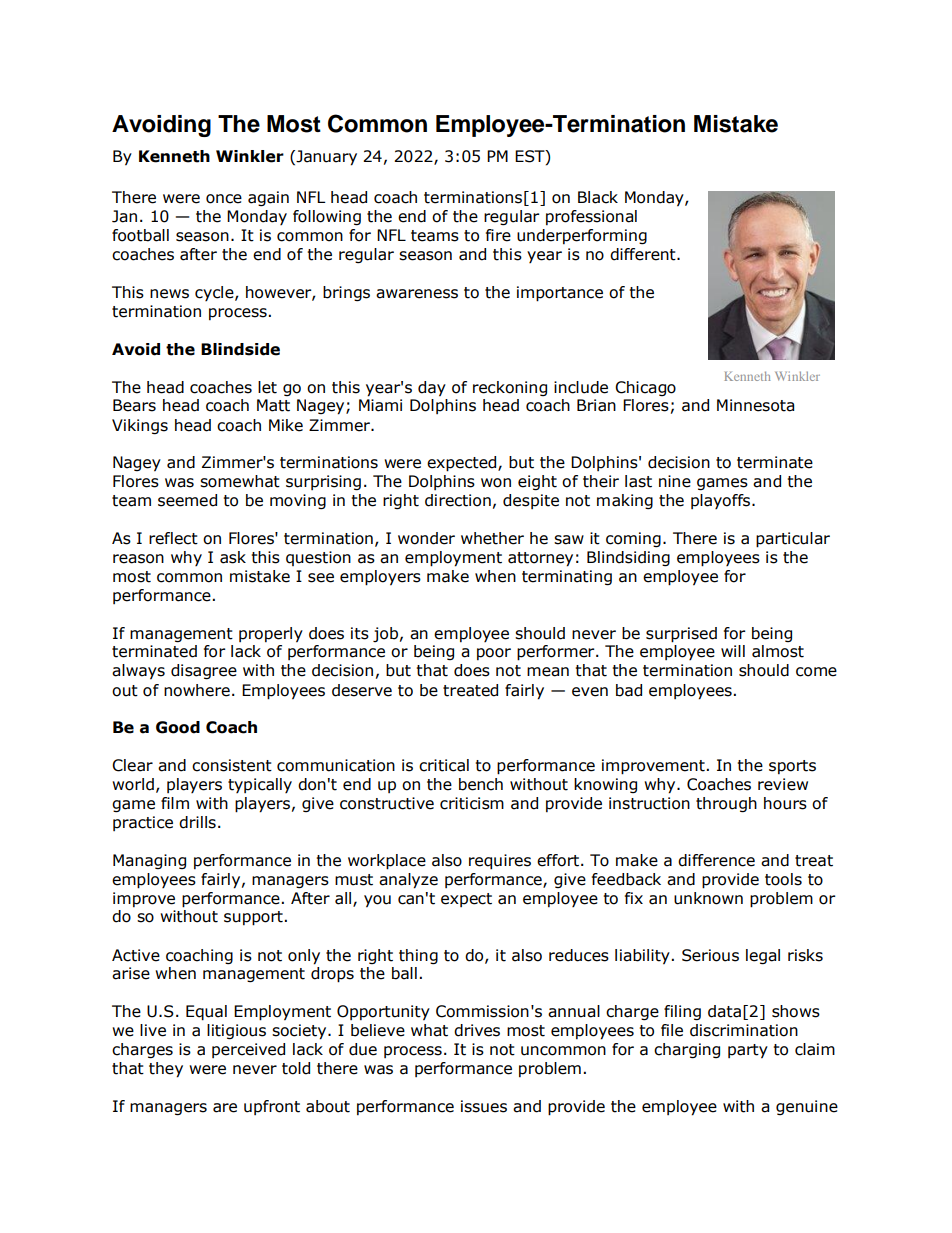 The image size is (952, 1233). Describe the element at coordinates (166, 1070) in the screenshot. I see `they` at that location.
